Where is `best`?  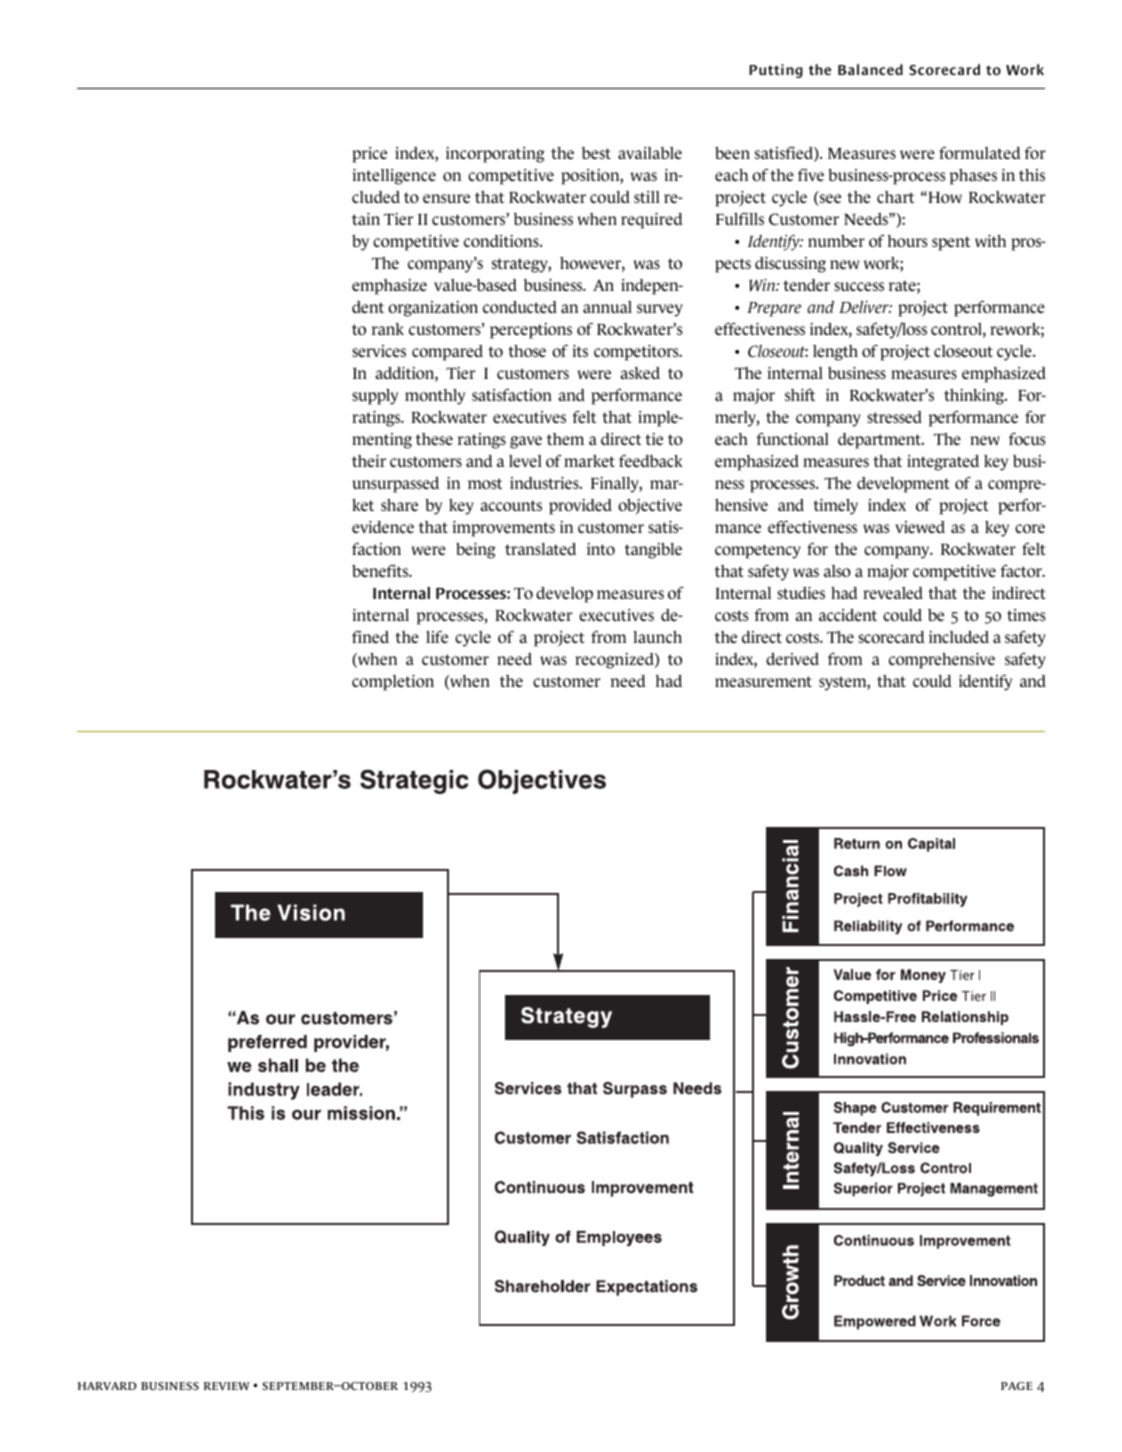
best is located at coordinates (596, 153).
